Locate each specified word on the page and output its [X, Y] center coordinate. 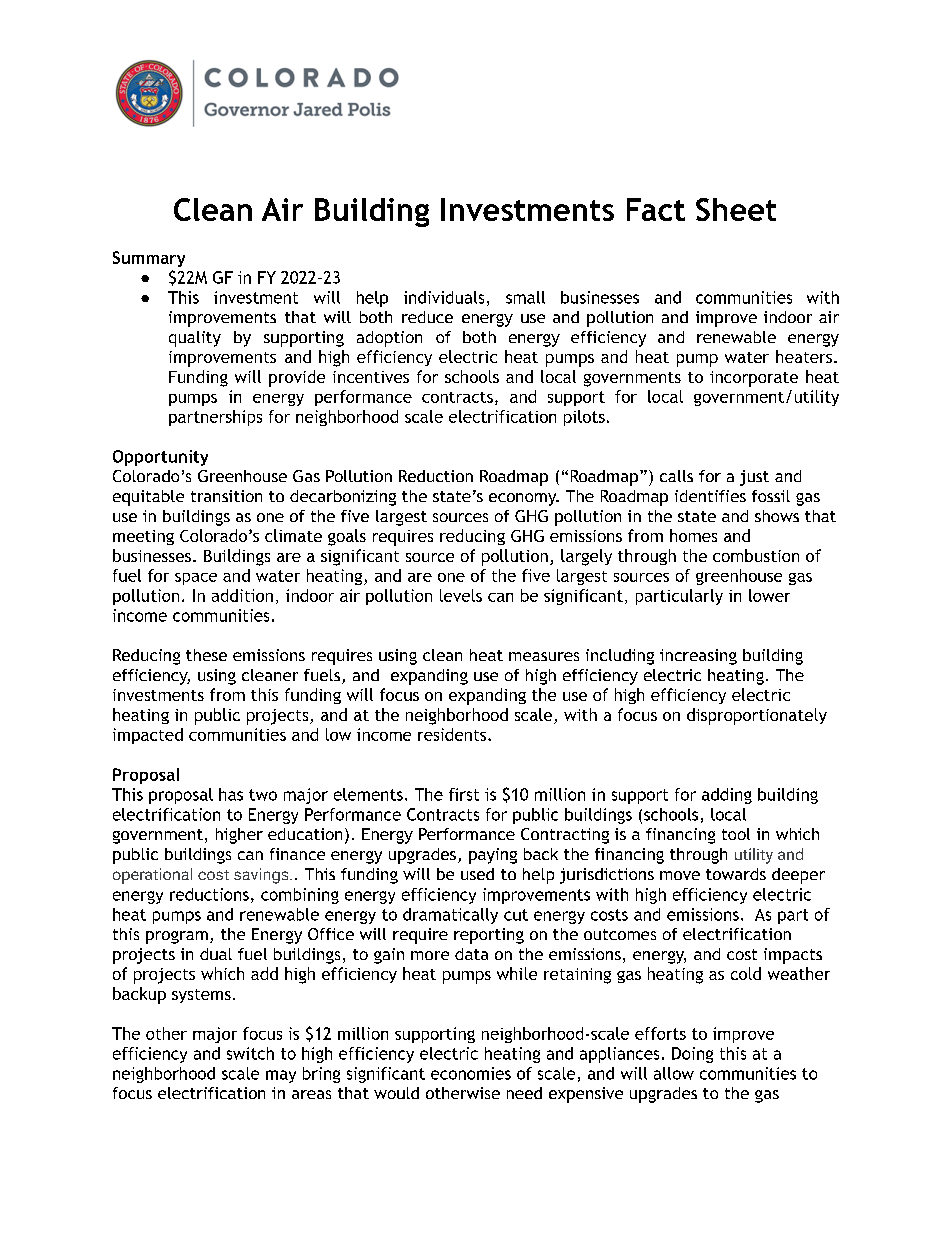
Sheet [736, 209]
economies [471, 1073]
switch [250, 1053]
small [525, 297]
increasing [698, 657]
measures [544, 656]
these [206, 655]
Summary [149, 259]
